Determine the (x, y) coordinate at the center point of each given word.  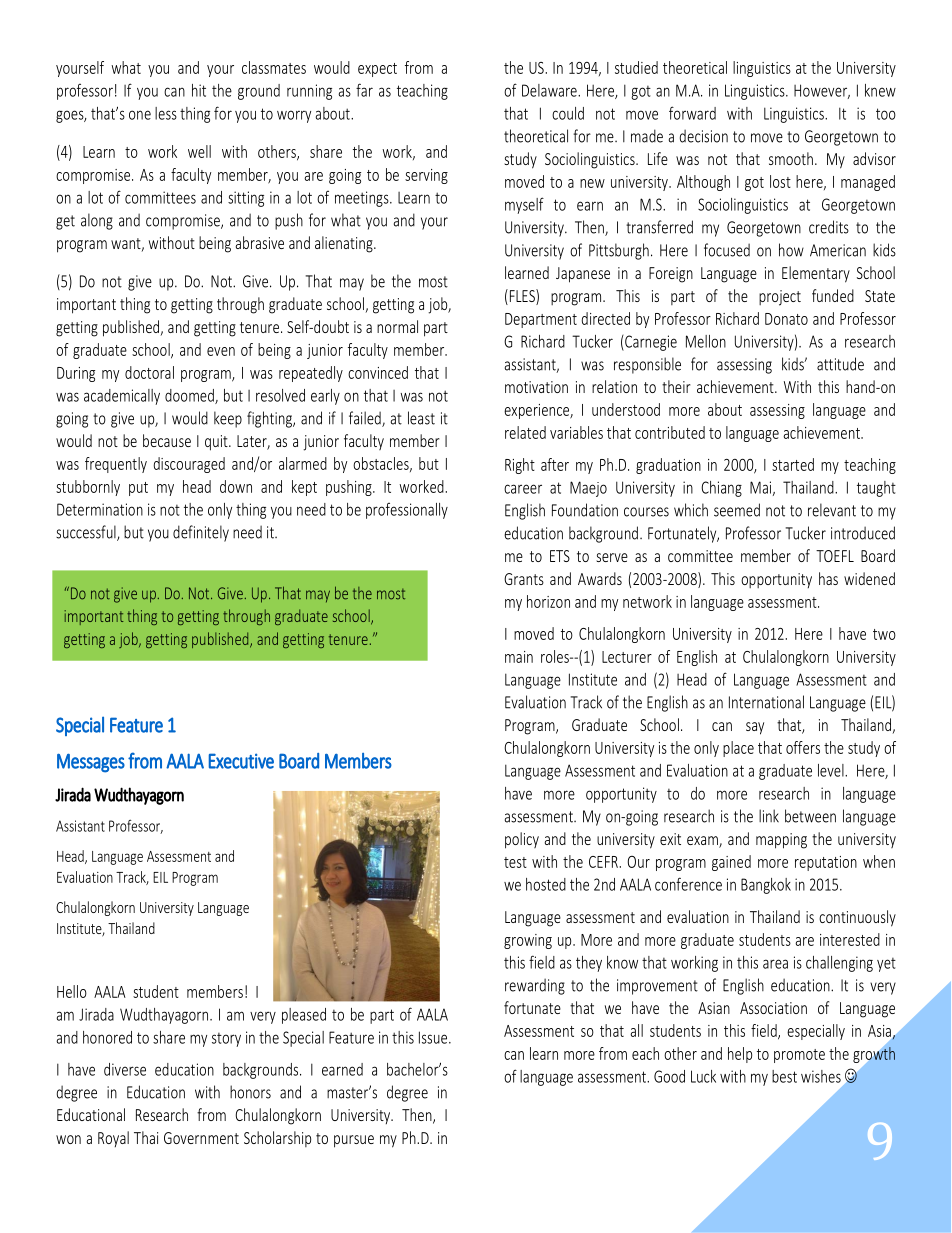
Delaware (550, 90)
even (221, 351)
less (166, 113)
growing (528, 941)
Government (201, 1138)
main (519, 657)
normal (397, 326)
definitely (201, 533)
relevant (832, 510)
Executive (241, 761)
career (523, 489)
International (766, 702)
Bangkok (766, 886)
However (822, 91)
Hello (72, 991)
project (780, 298)
